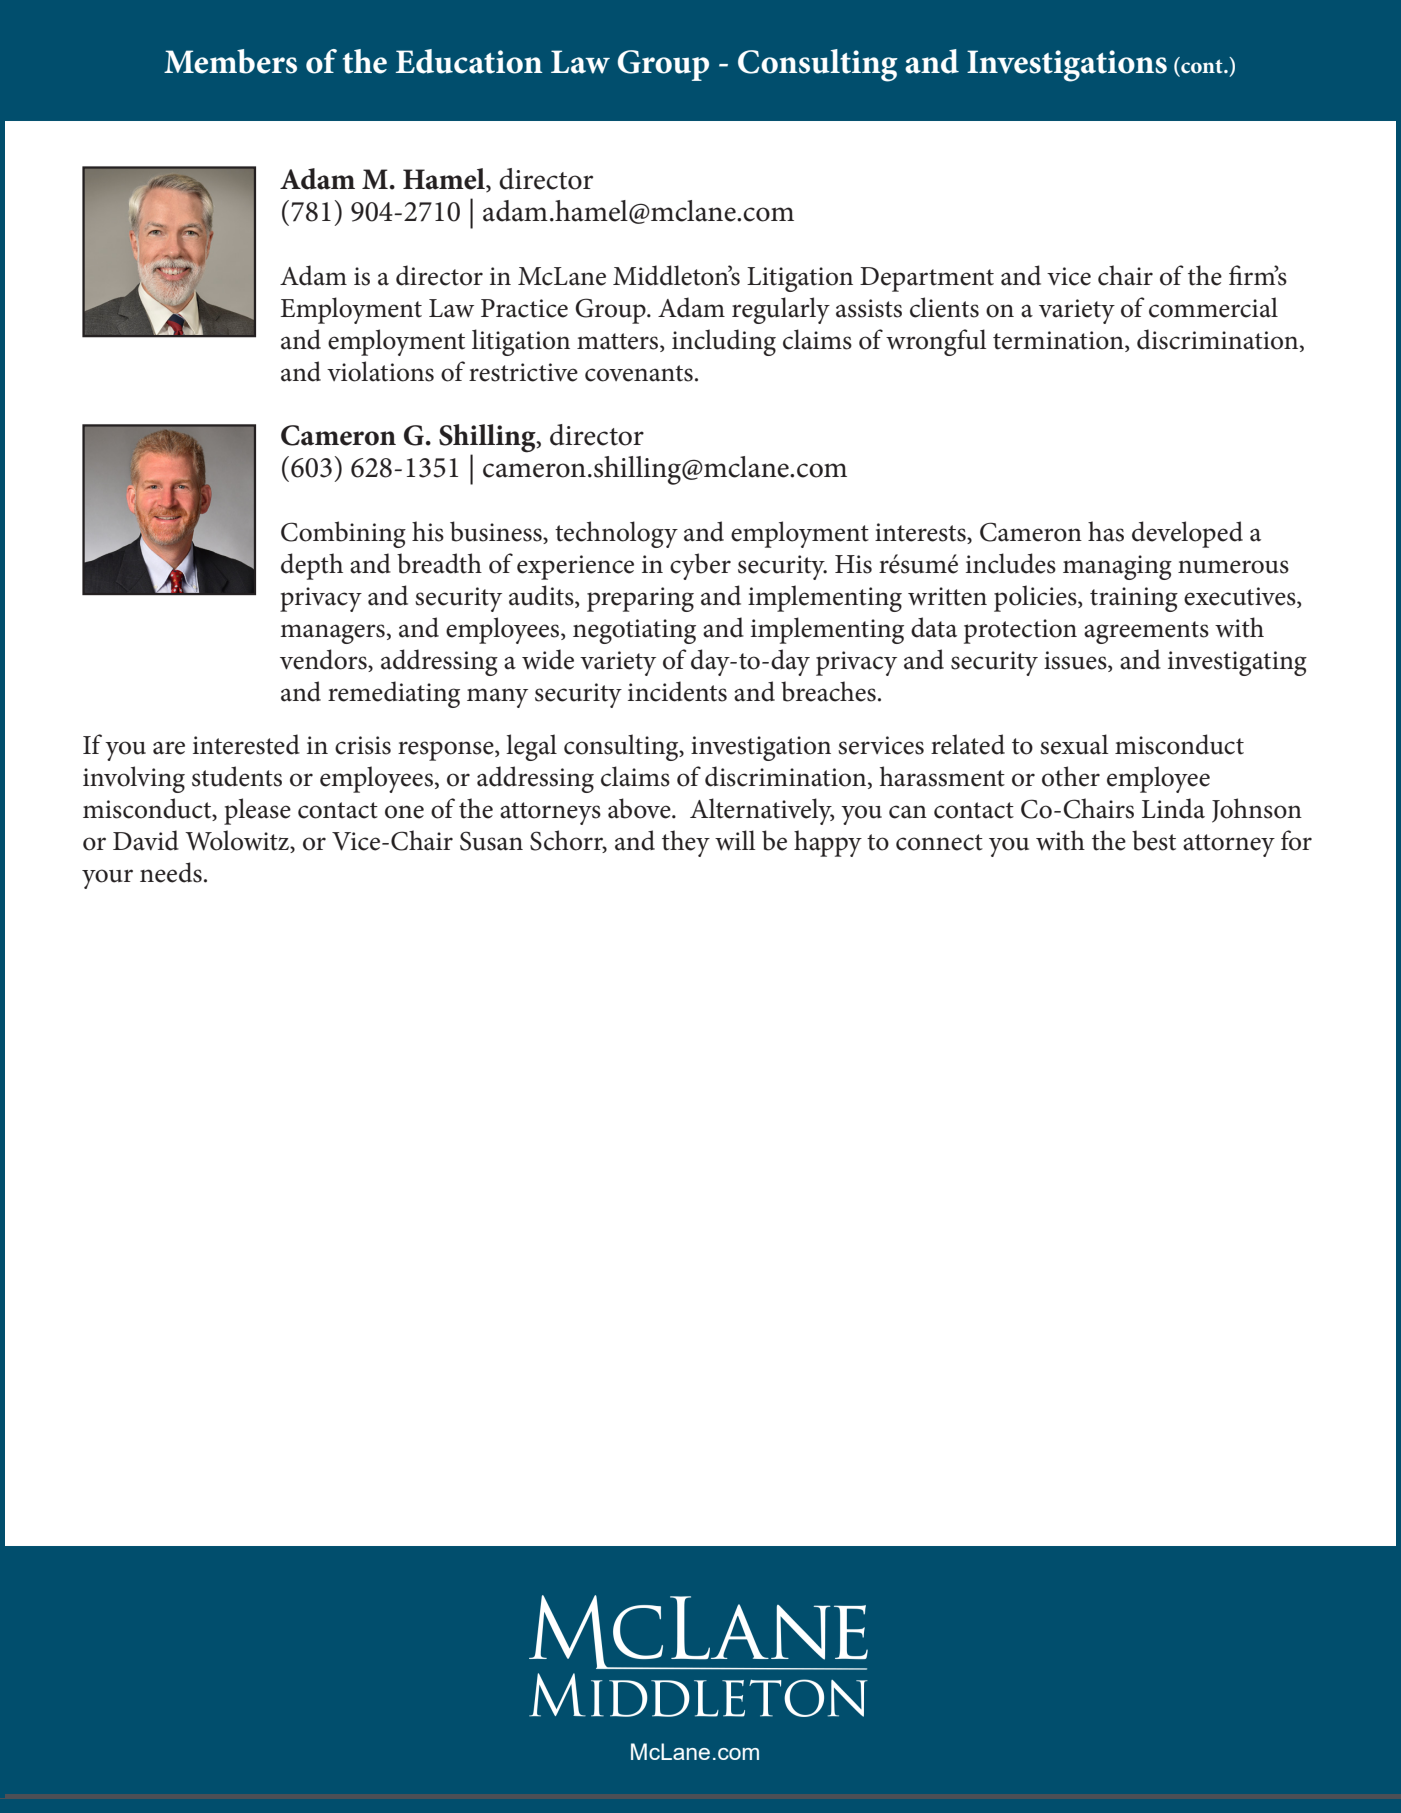 The image size is (1401, 1813). Describe the element at coordinates (343, 534) in the screenshot. I see `Combining` at that location.
